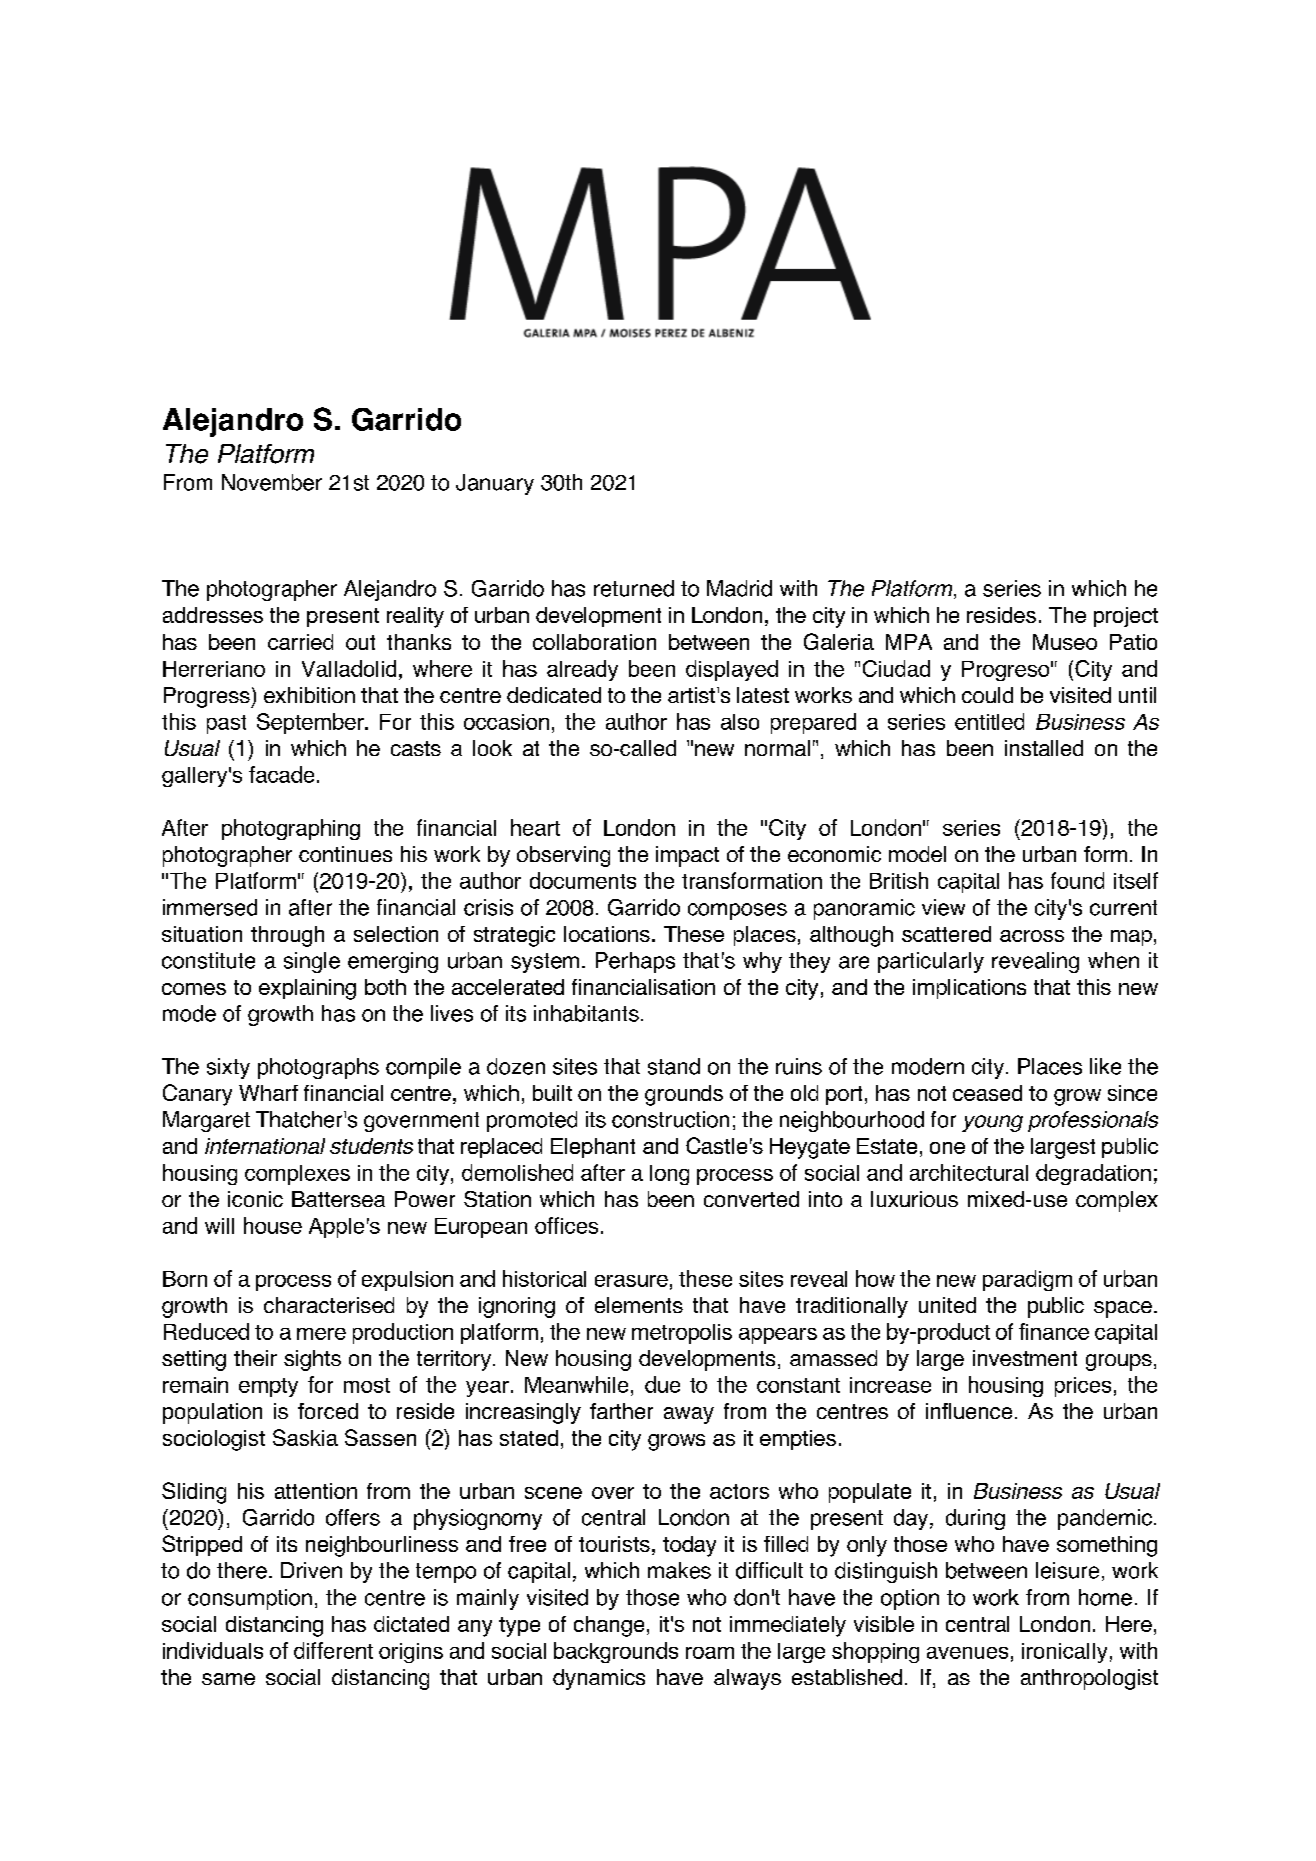  I want to click on project, so click(1126, 617).
